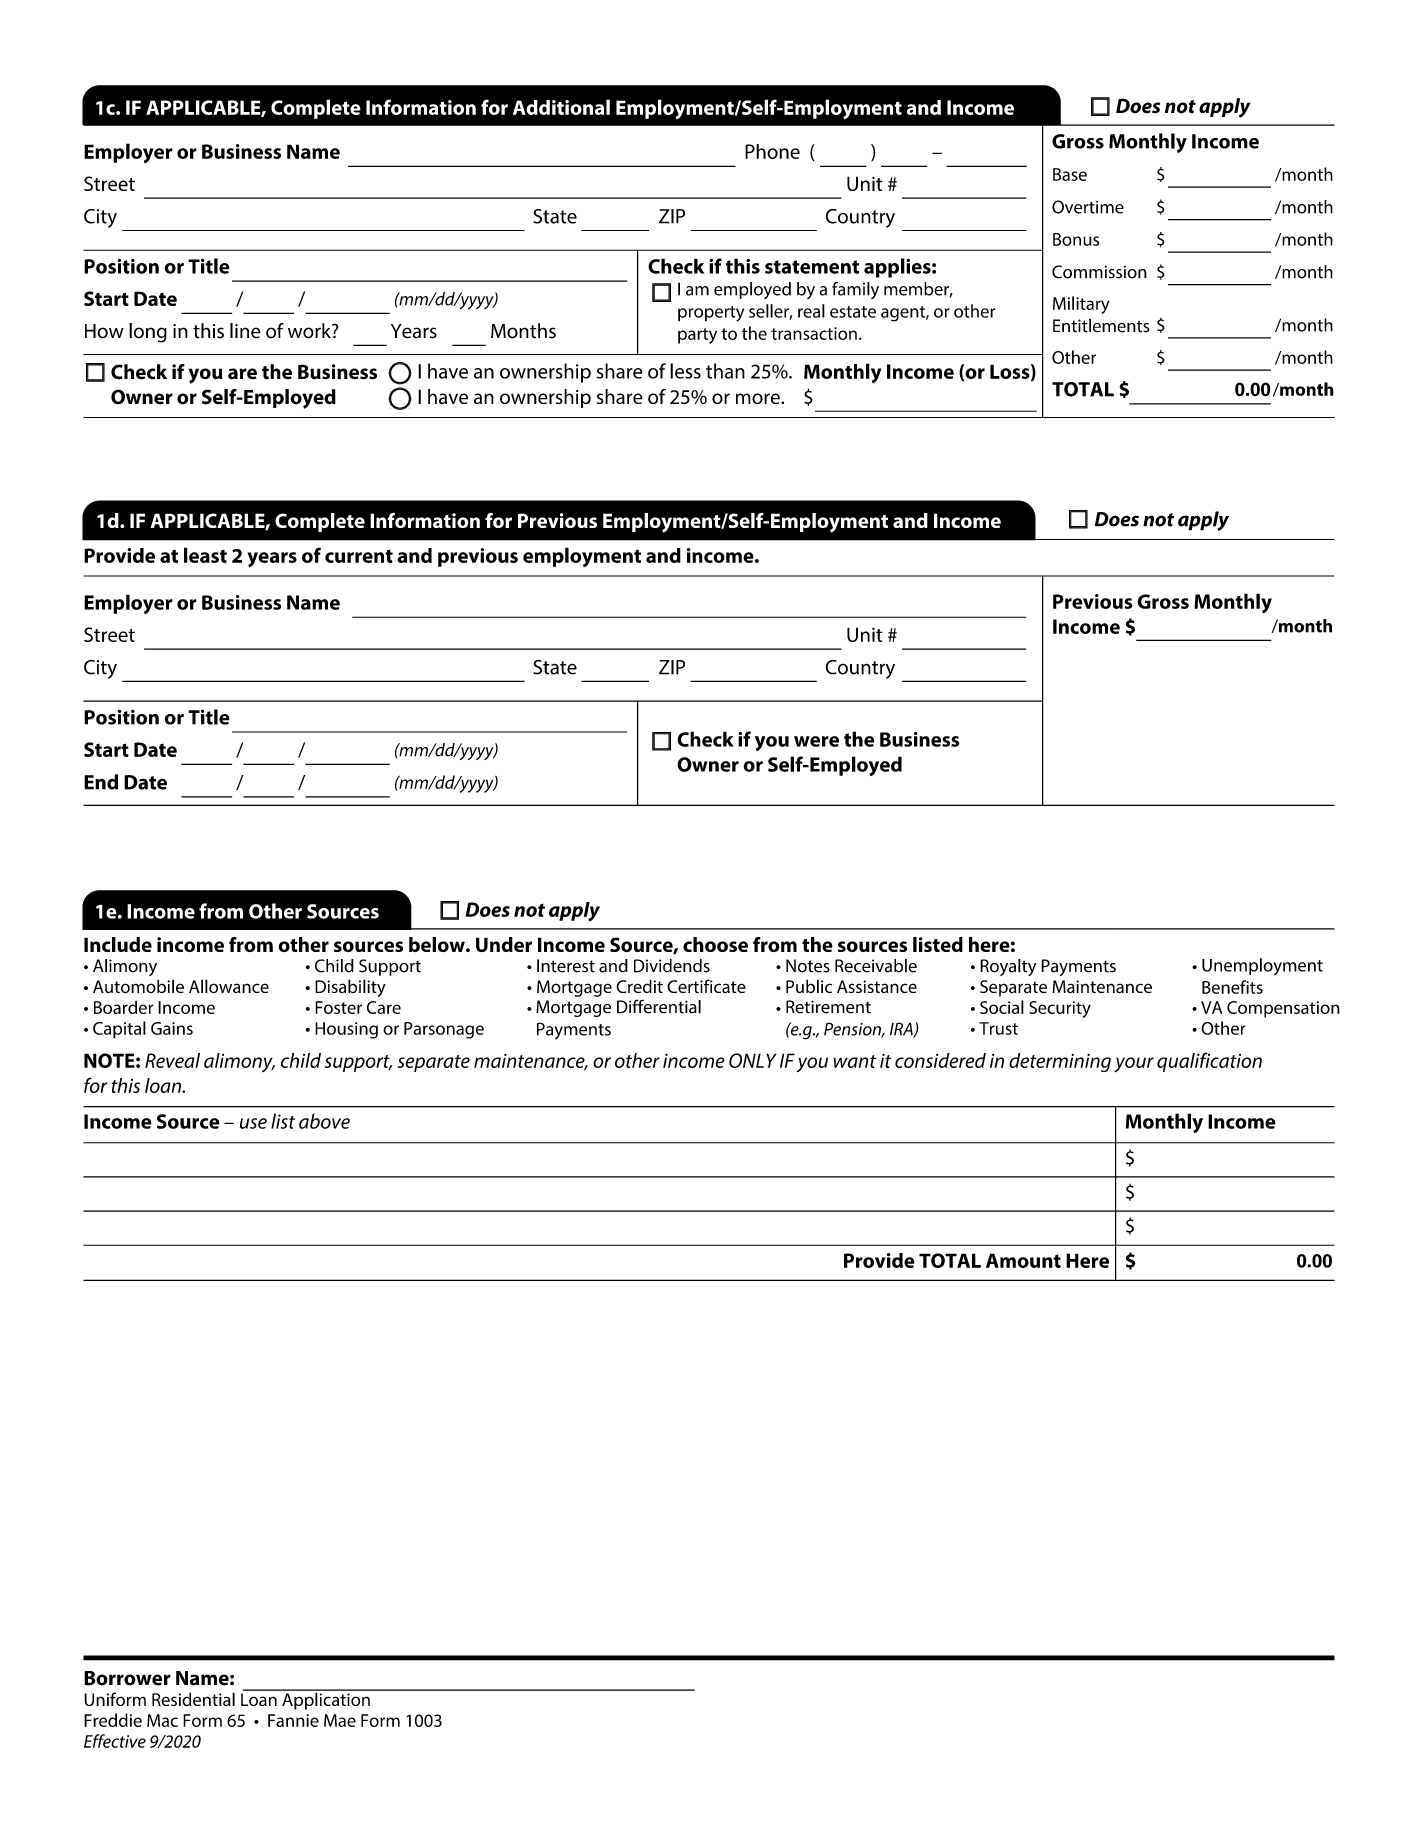  What do you see at coordinates (1070, 174) in the screenshot?
I see `Base` at bounding box center [1070, 174].
